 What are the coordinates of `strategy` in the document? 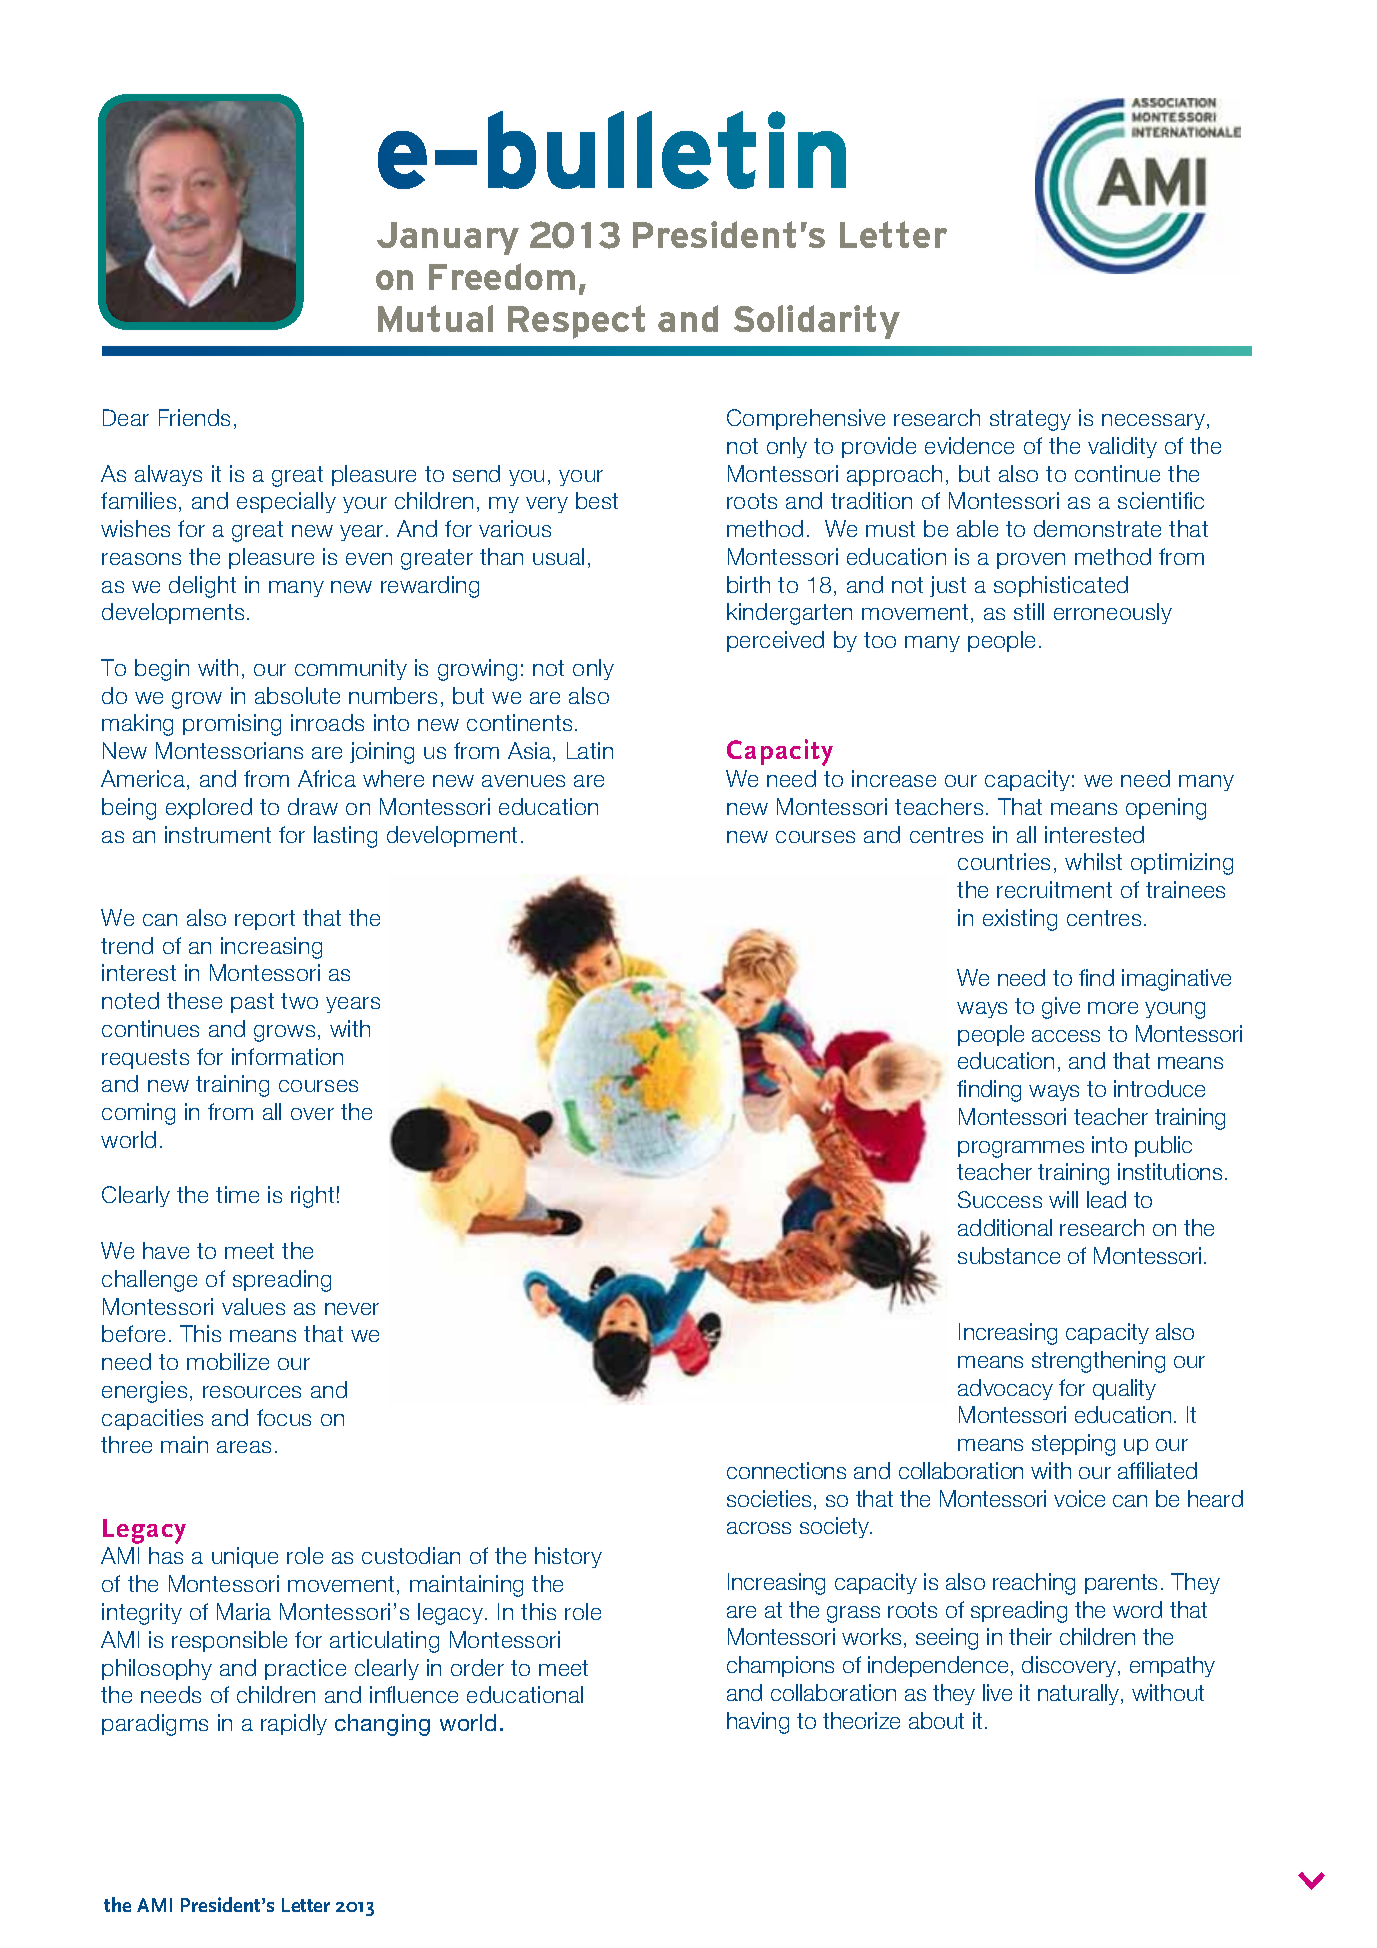 It's located at (1030, 420).
